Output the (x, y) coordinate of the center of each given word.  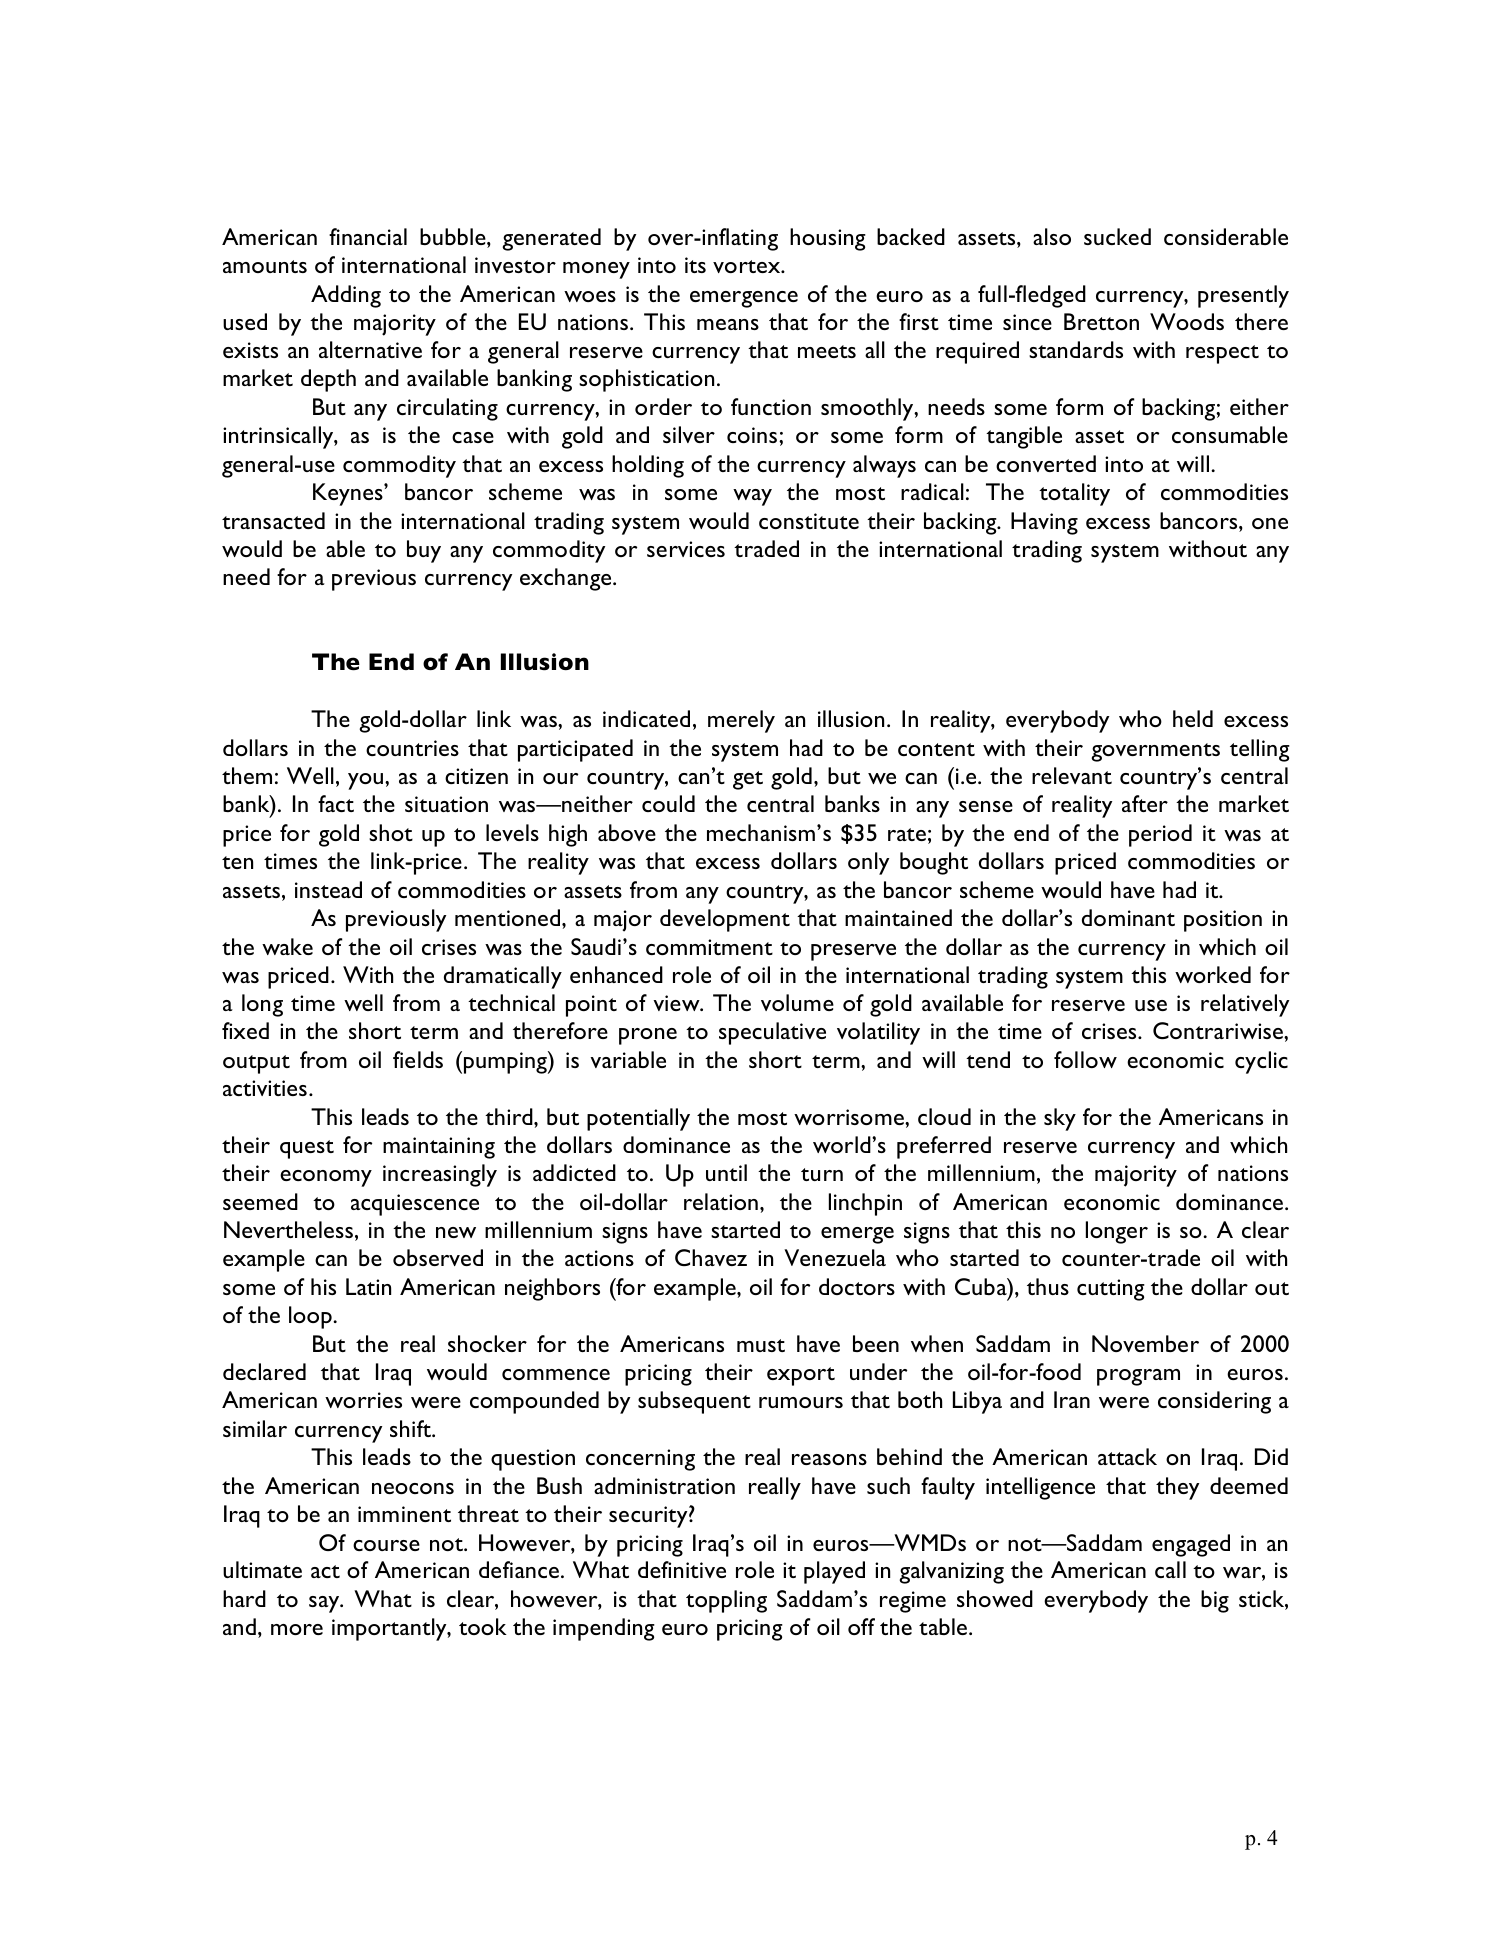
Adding (346, 296)
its (695, 265)
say (325, 1604)
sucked (1117, 236)
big (1215, 1601)
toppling (726, 1601)
